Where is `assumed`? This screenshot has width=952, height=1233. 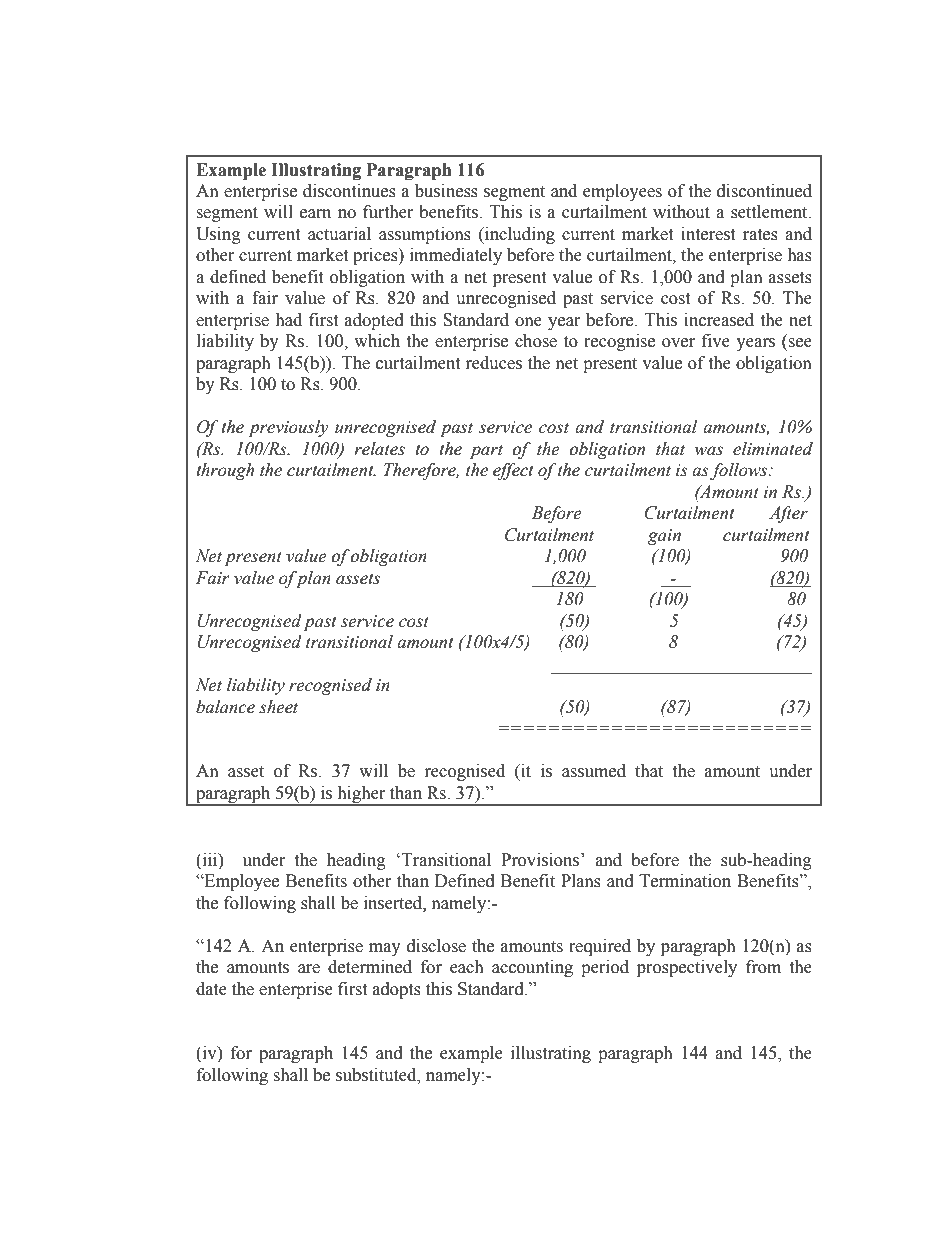 assumed is located at coordinates (594, 771).
